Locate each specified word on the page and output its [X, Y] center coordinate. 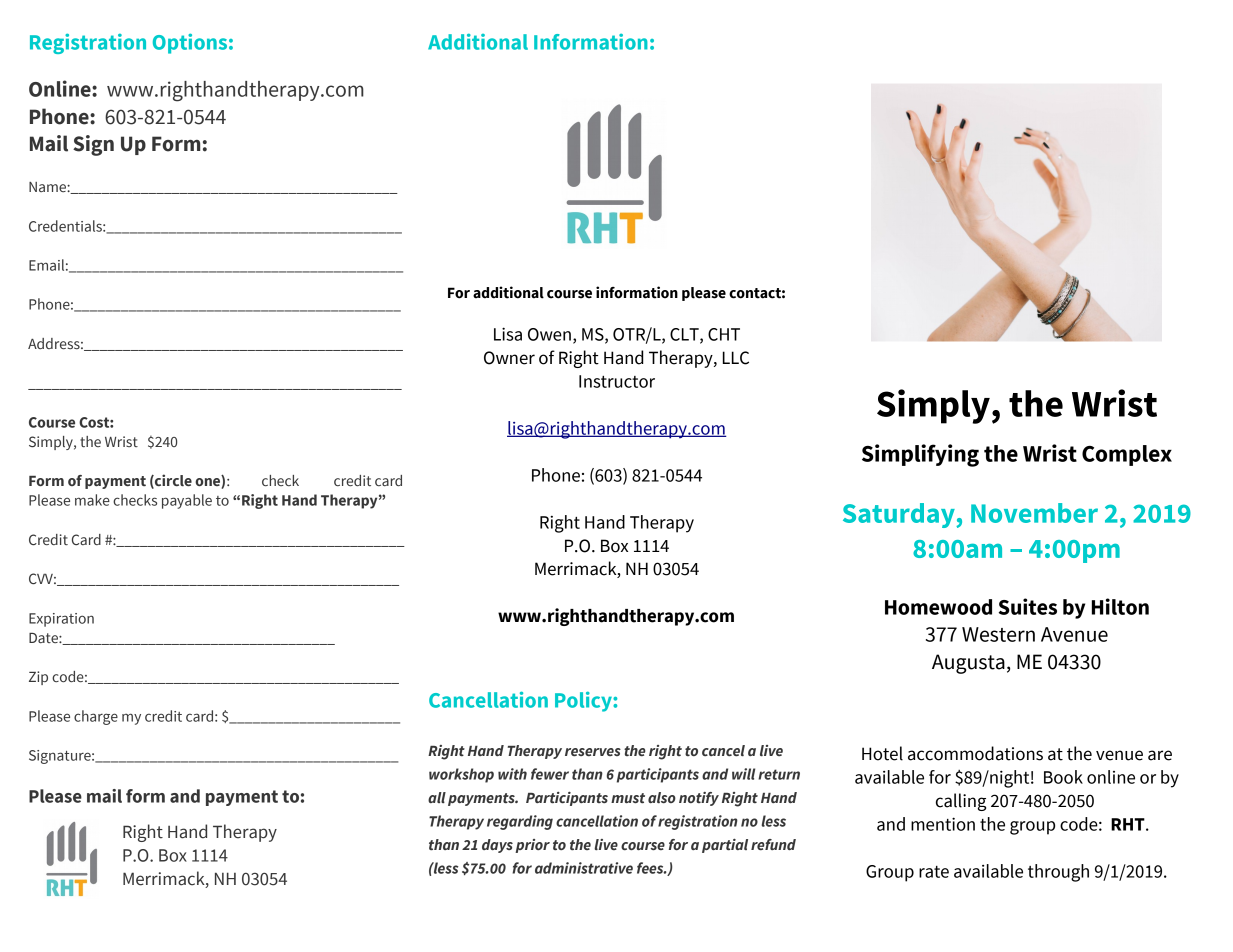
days [497, 846]
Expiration [61, 620]
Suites [1028, 606]
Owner [509, 358]
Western [998, 634]
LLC [736, 358]
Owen [549, 334]
